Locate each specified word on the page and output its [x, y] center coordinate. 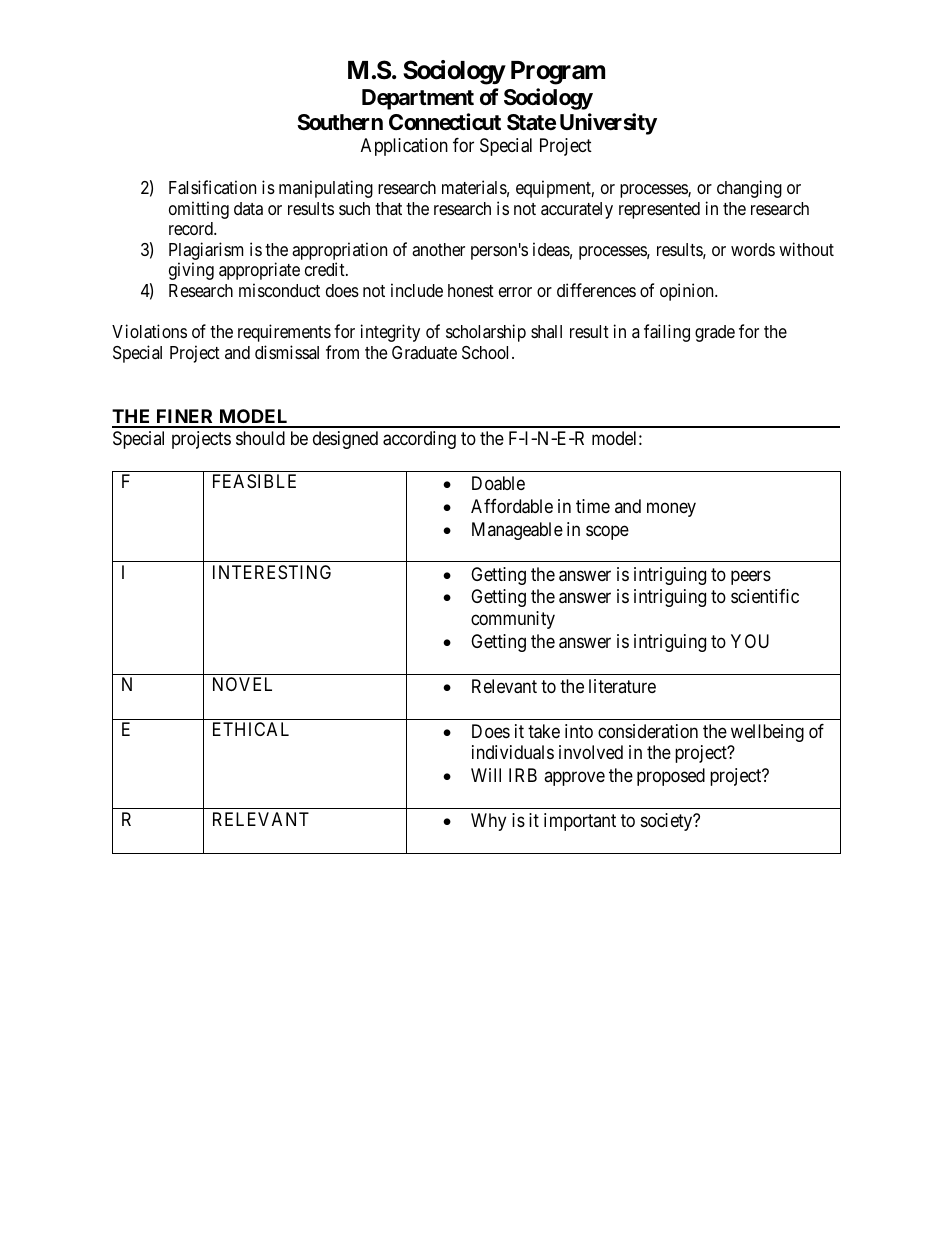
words [753, 249]
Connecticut [445, 122]
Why [488, 822]
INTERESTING [272, 572]
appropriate [259, 271]
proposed [671, 777]
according [419, 440]
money [671, 509]
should [260, 438]
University [608, 124]
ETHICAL [251, 729]
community [513, 620]
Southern [340, 122]
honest [471, 290]
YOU [750, 641]
